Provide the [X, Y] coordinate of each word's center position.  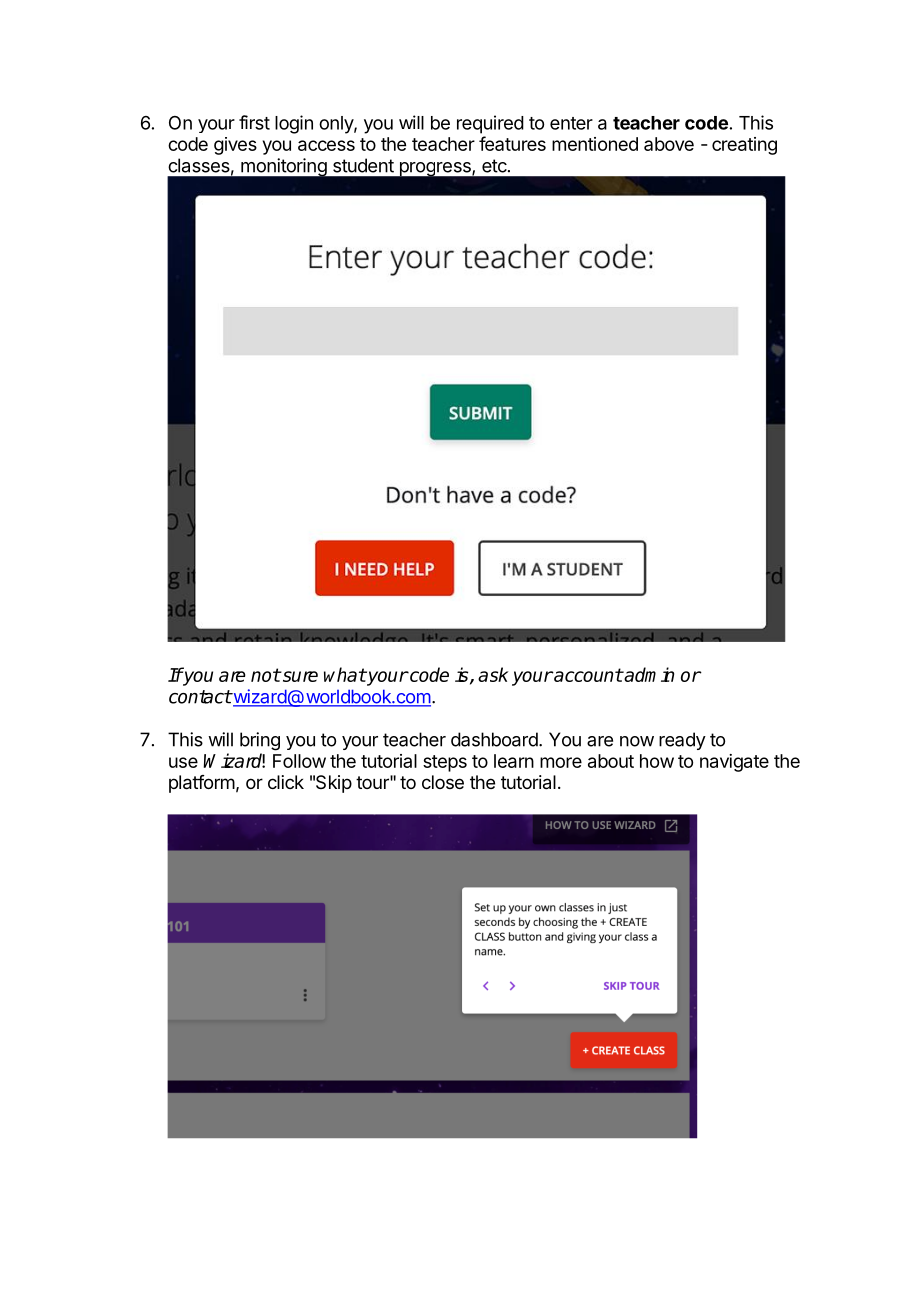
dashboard [495, 739]
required [490, 124]
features [512, 143]
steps [445, 763]
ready [682, 741]
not [266, 675]
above [669, 144]
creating [744, 146]
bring [260, 741]
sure [299, 676]
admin [648, 674]
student [363, 165]
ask [493, 674]
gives [235, 146]
